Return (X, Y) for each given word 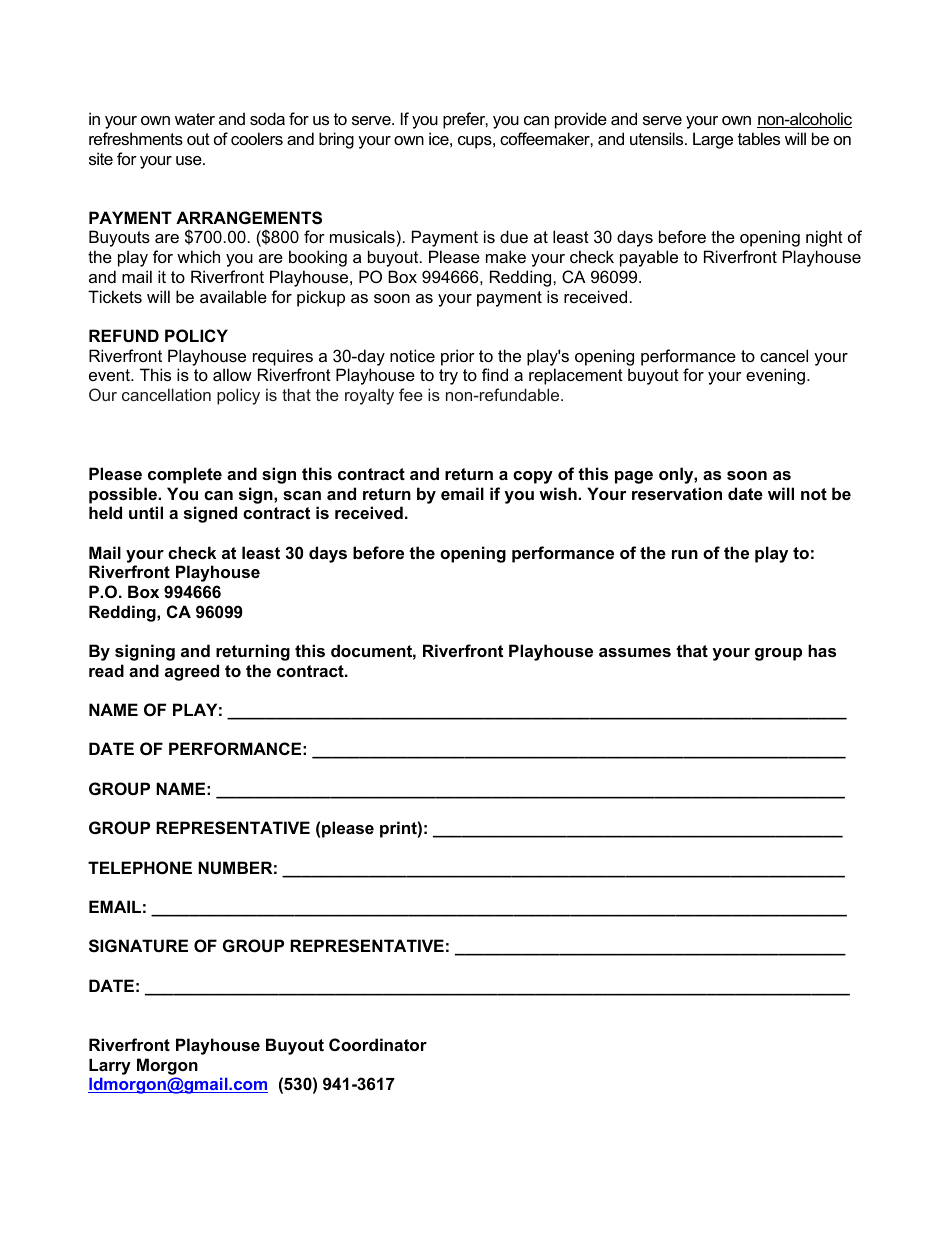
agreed (192, 672)
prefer (465, 120)
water (195, 119)
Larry (110, 1067)
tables (759, 138)
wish (559, 493)
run (685, 554)
